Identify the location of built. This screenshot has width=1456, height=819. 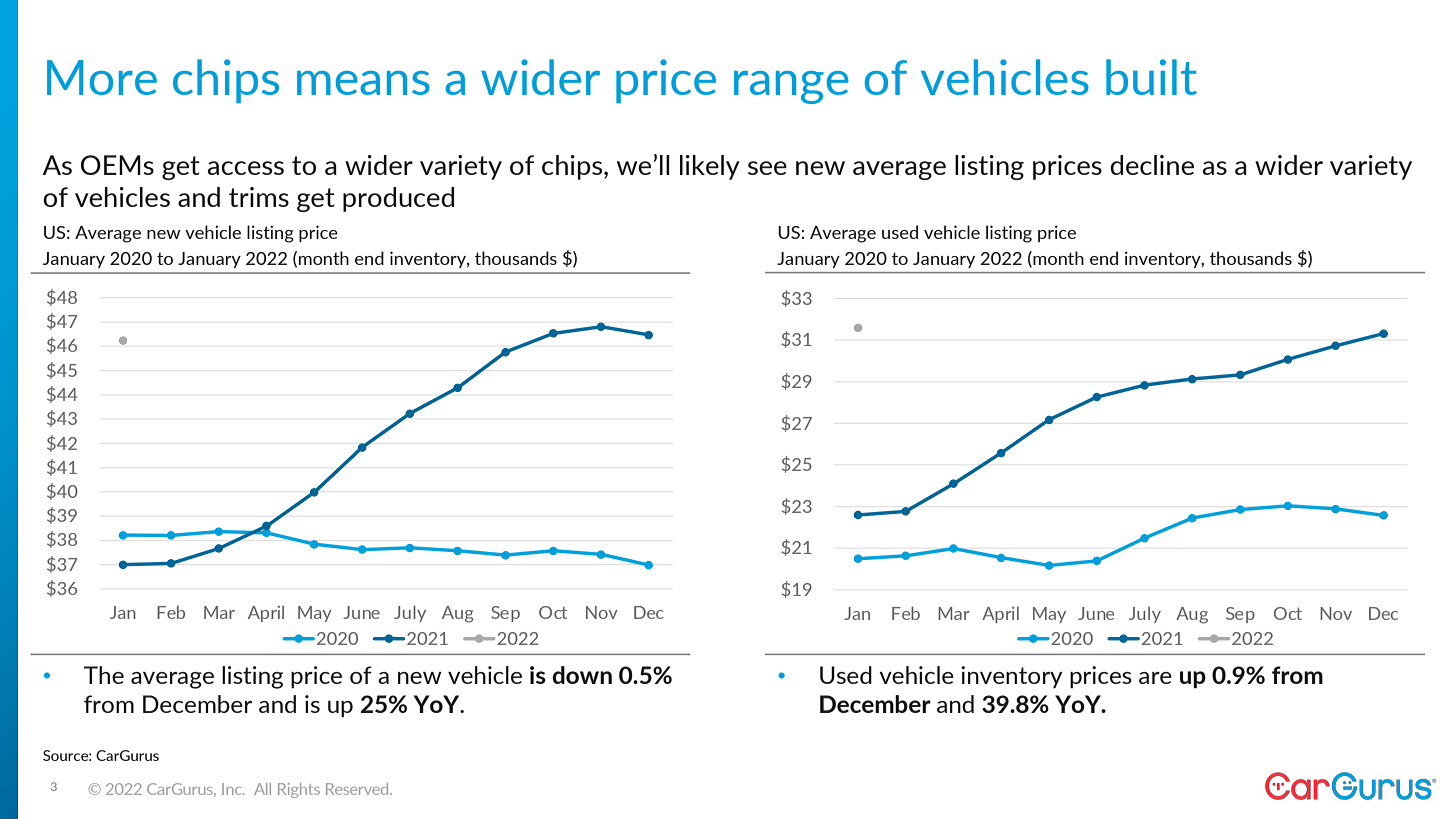
(1151, 77).
